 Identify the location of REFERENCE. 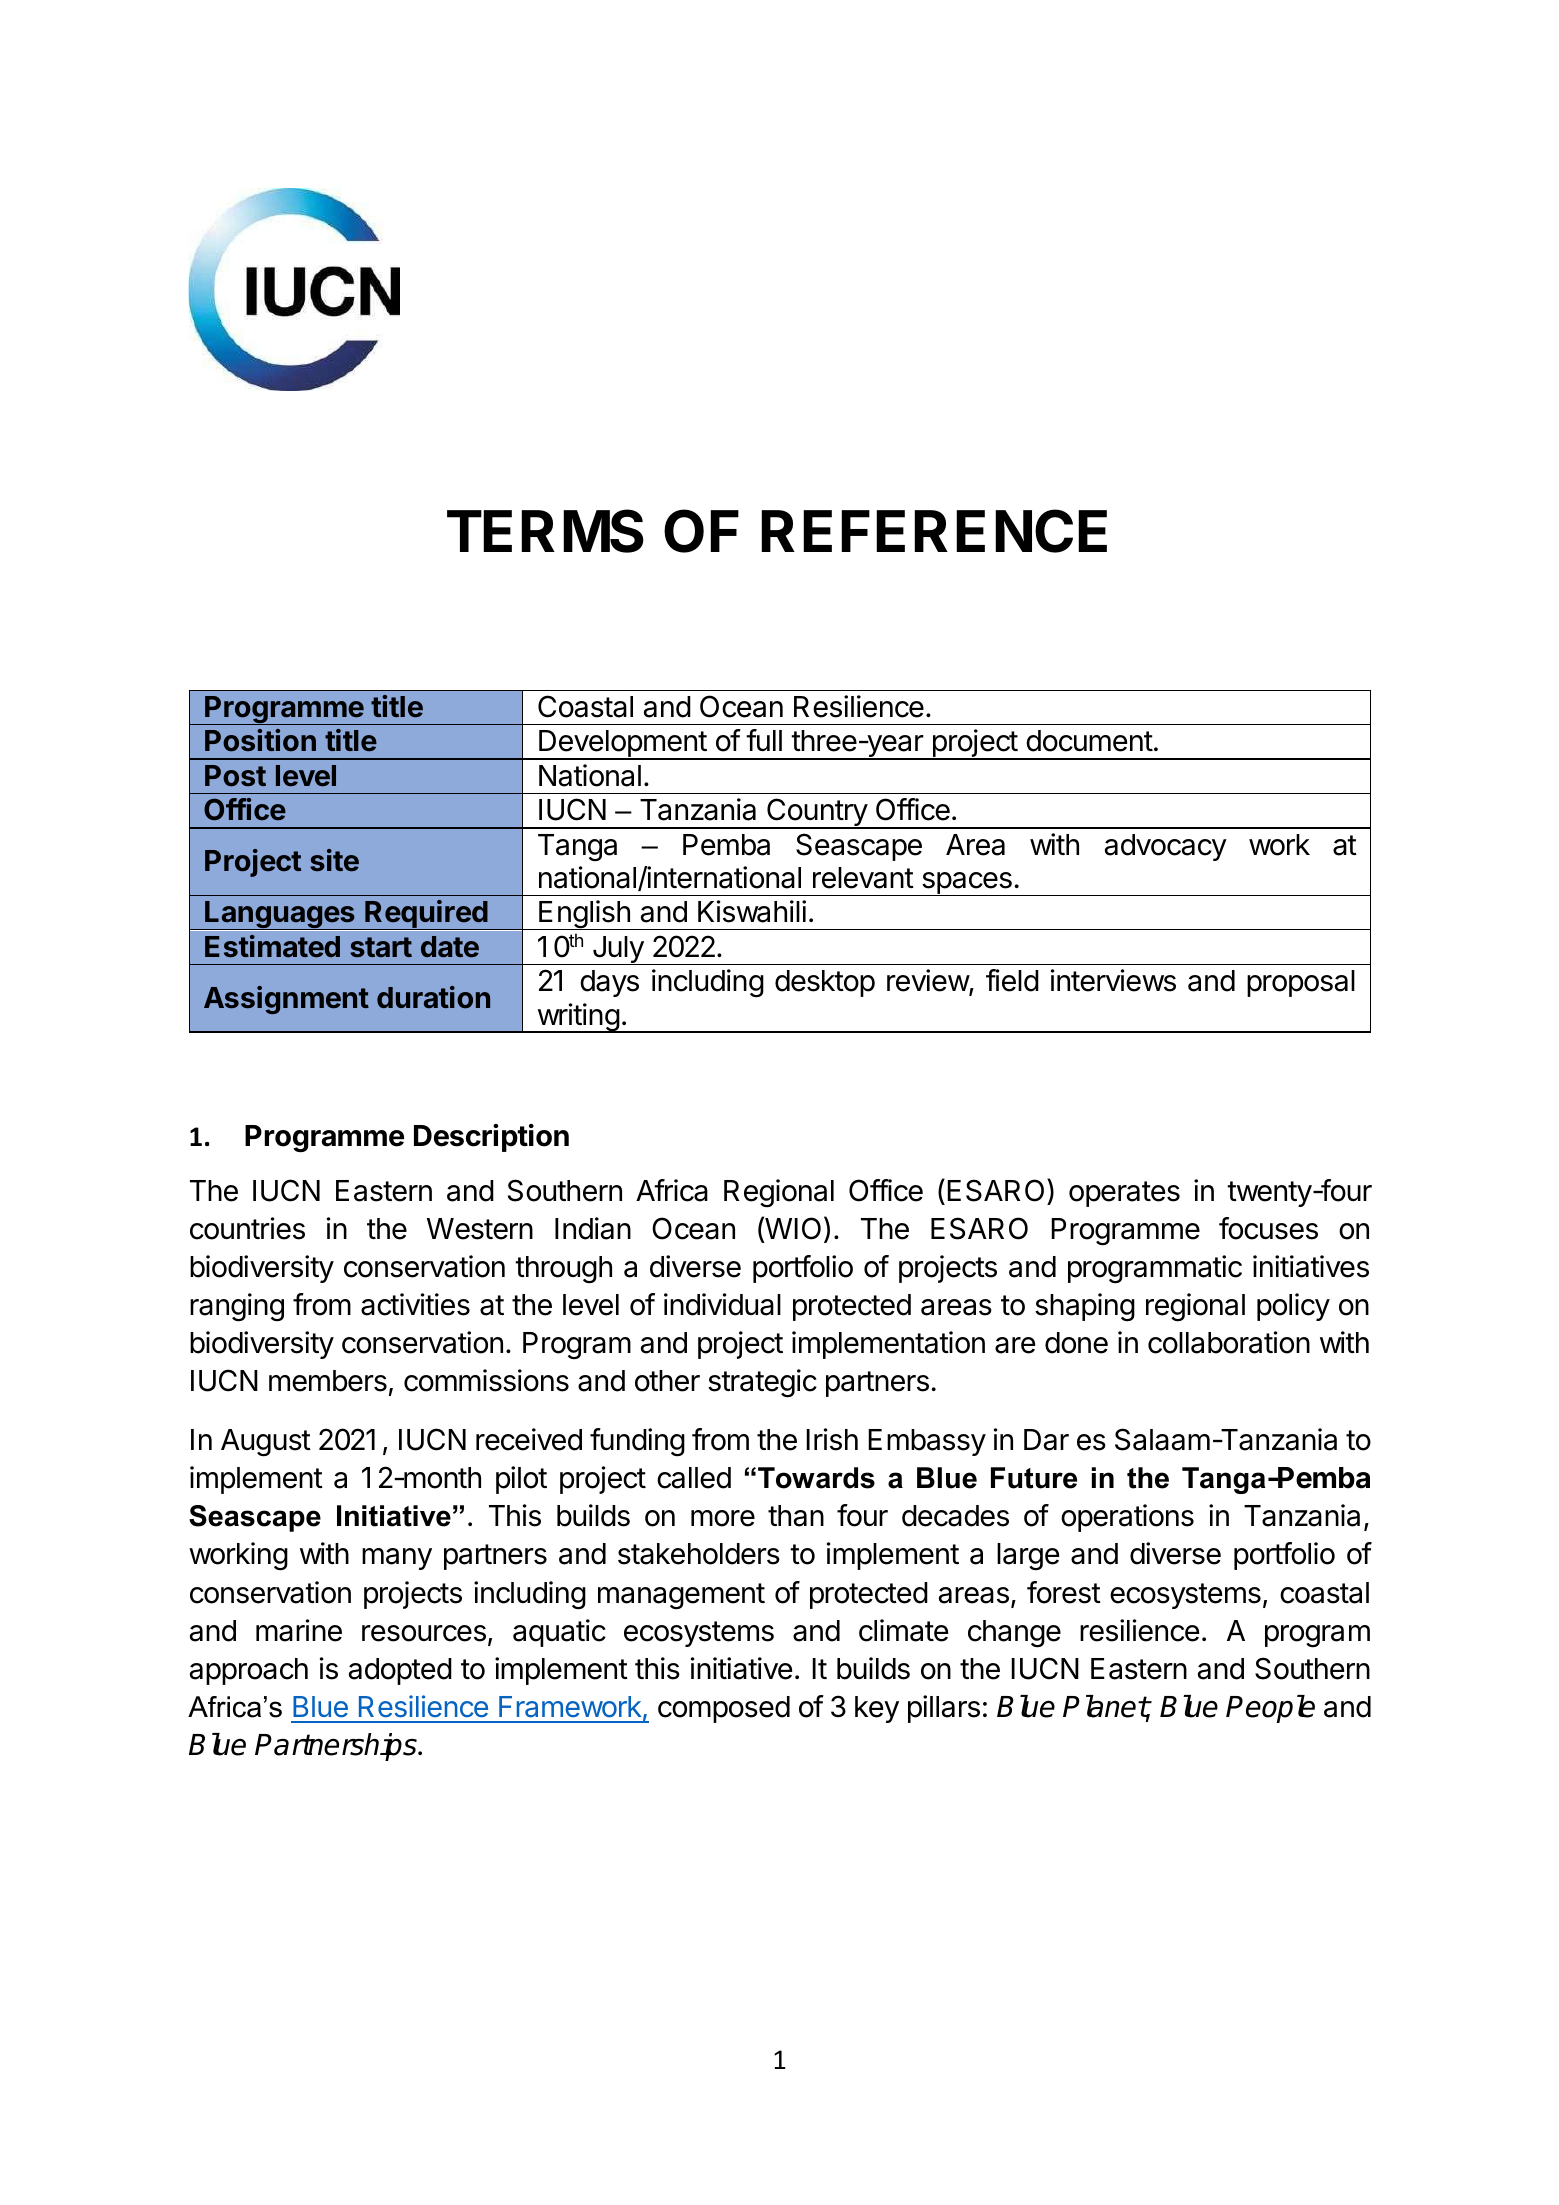
(934, 531).
